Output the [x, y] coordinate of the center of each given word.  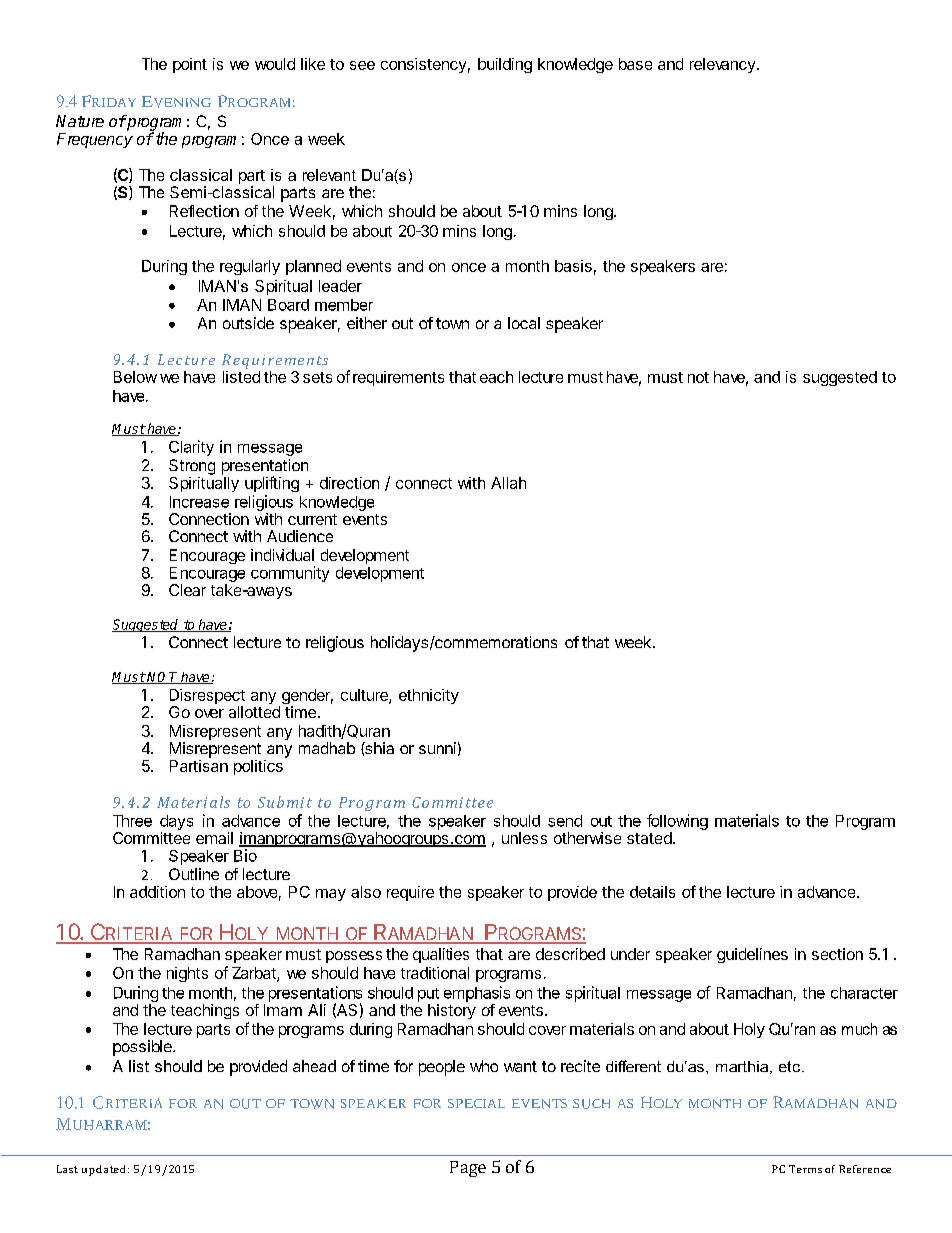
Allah [508, 483]
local [524, 323]
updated [103, 1170]
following [677, 823]
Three [132, 821]
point [190, 65]
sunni [437, 748]
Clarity [191, 448]
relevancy [722, 65]
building [505, 65]
